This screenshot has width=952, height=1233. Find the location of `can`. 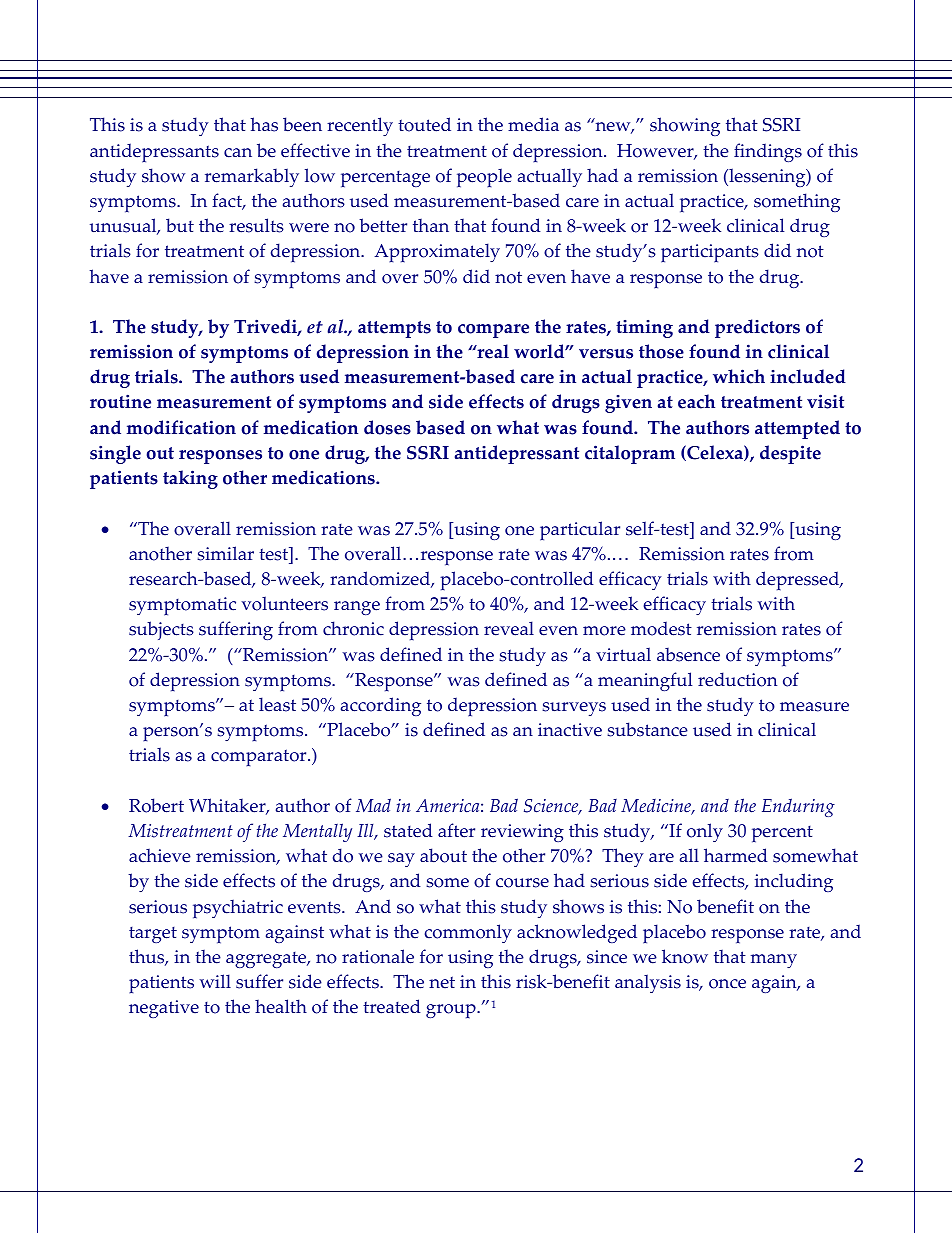

can is located at coordinates (238, 153).
